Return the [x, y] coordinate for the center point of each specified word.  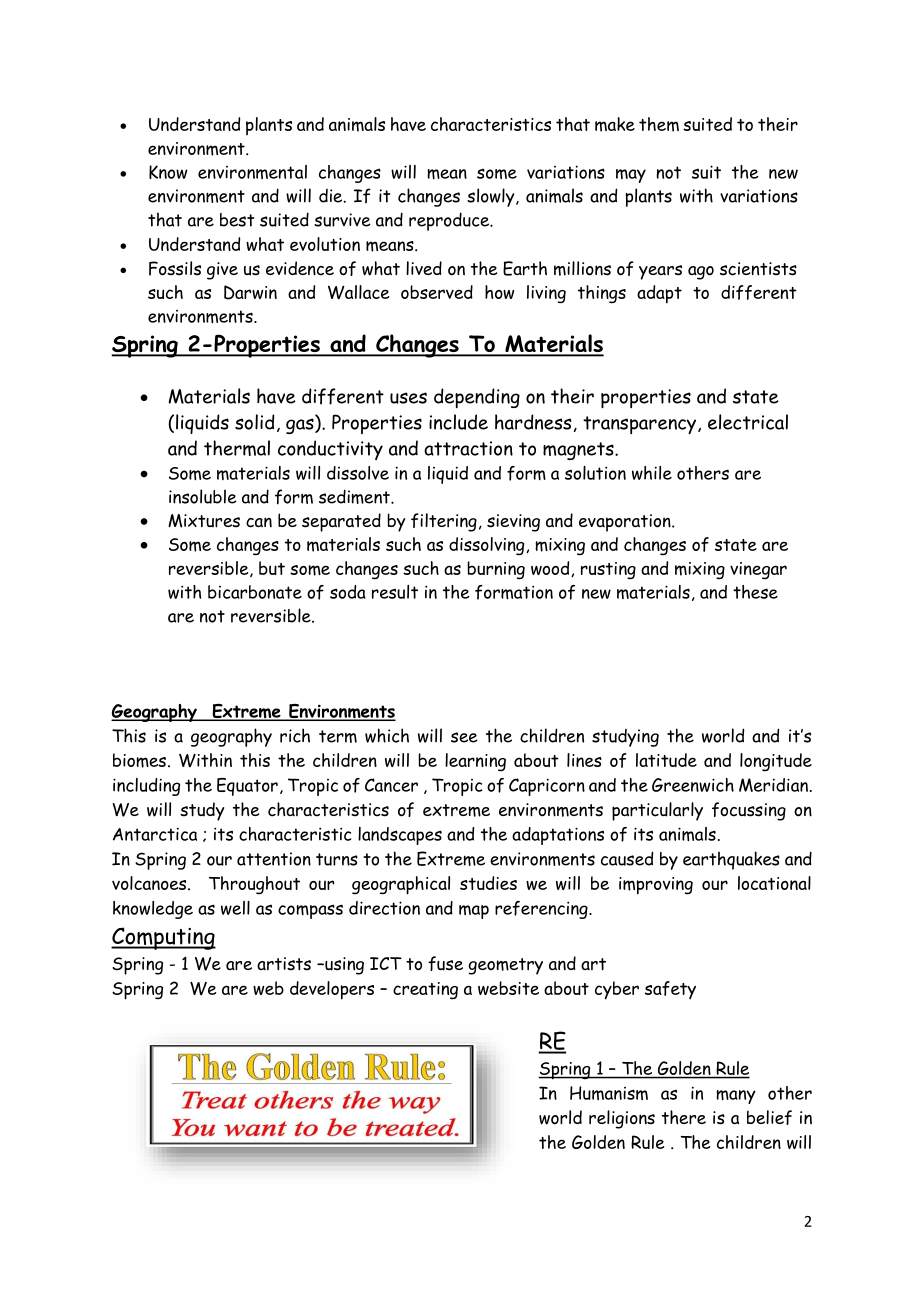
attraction [468, 448]
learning [475, 762]
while [652, 473]
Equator [247, 787]
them [659, 124]
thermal [237, 448]
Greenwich [693, 785]
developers [332, 990]
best [237, 220]
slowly [492, 197]
